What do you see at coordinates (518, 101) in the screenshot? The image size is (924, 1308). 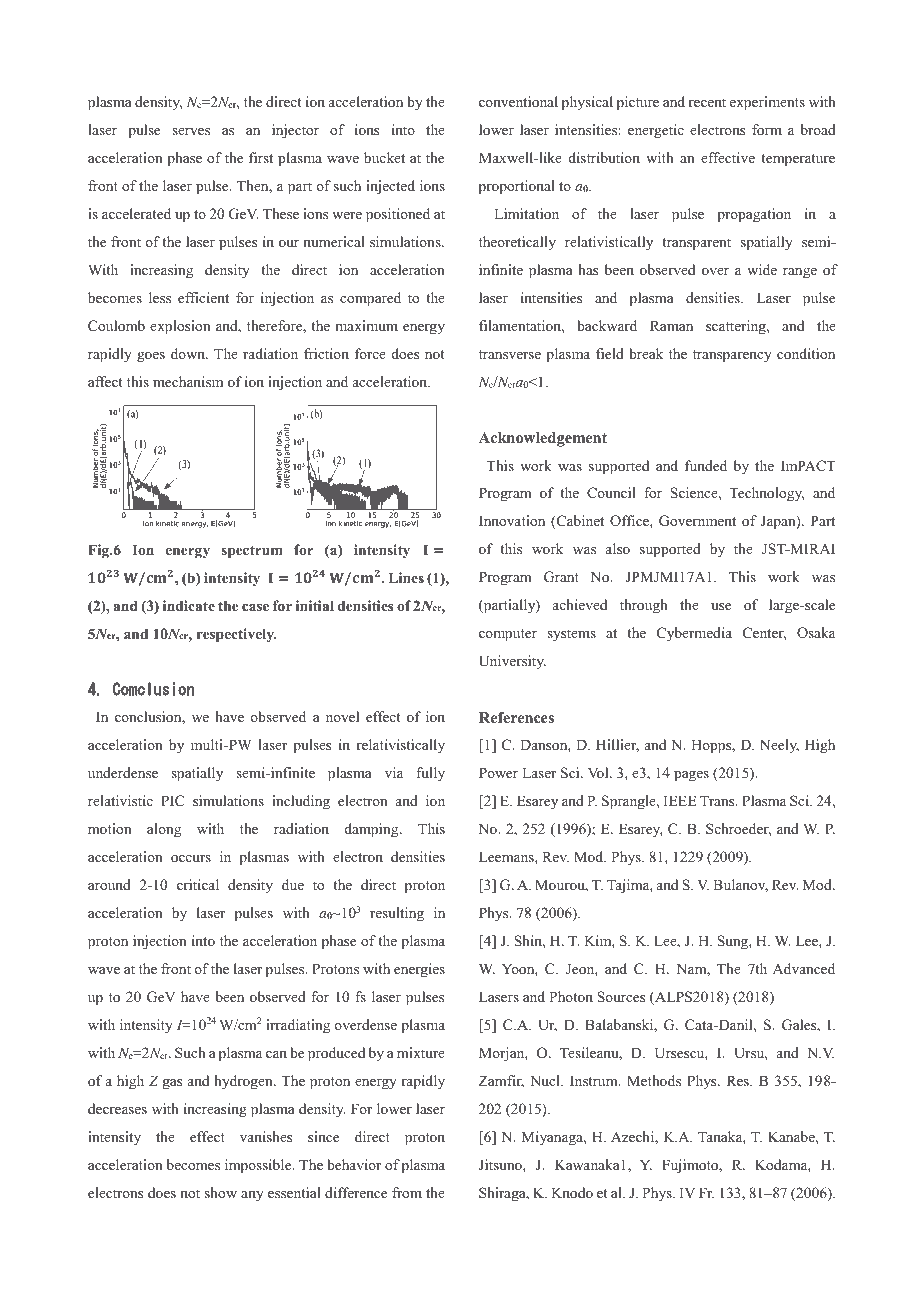 I see `conventional` at bounding box center [518, 101].
